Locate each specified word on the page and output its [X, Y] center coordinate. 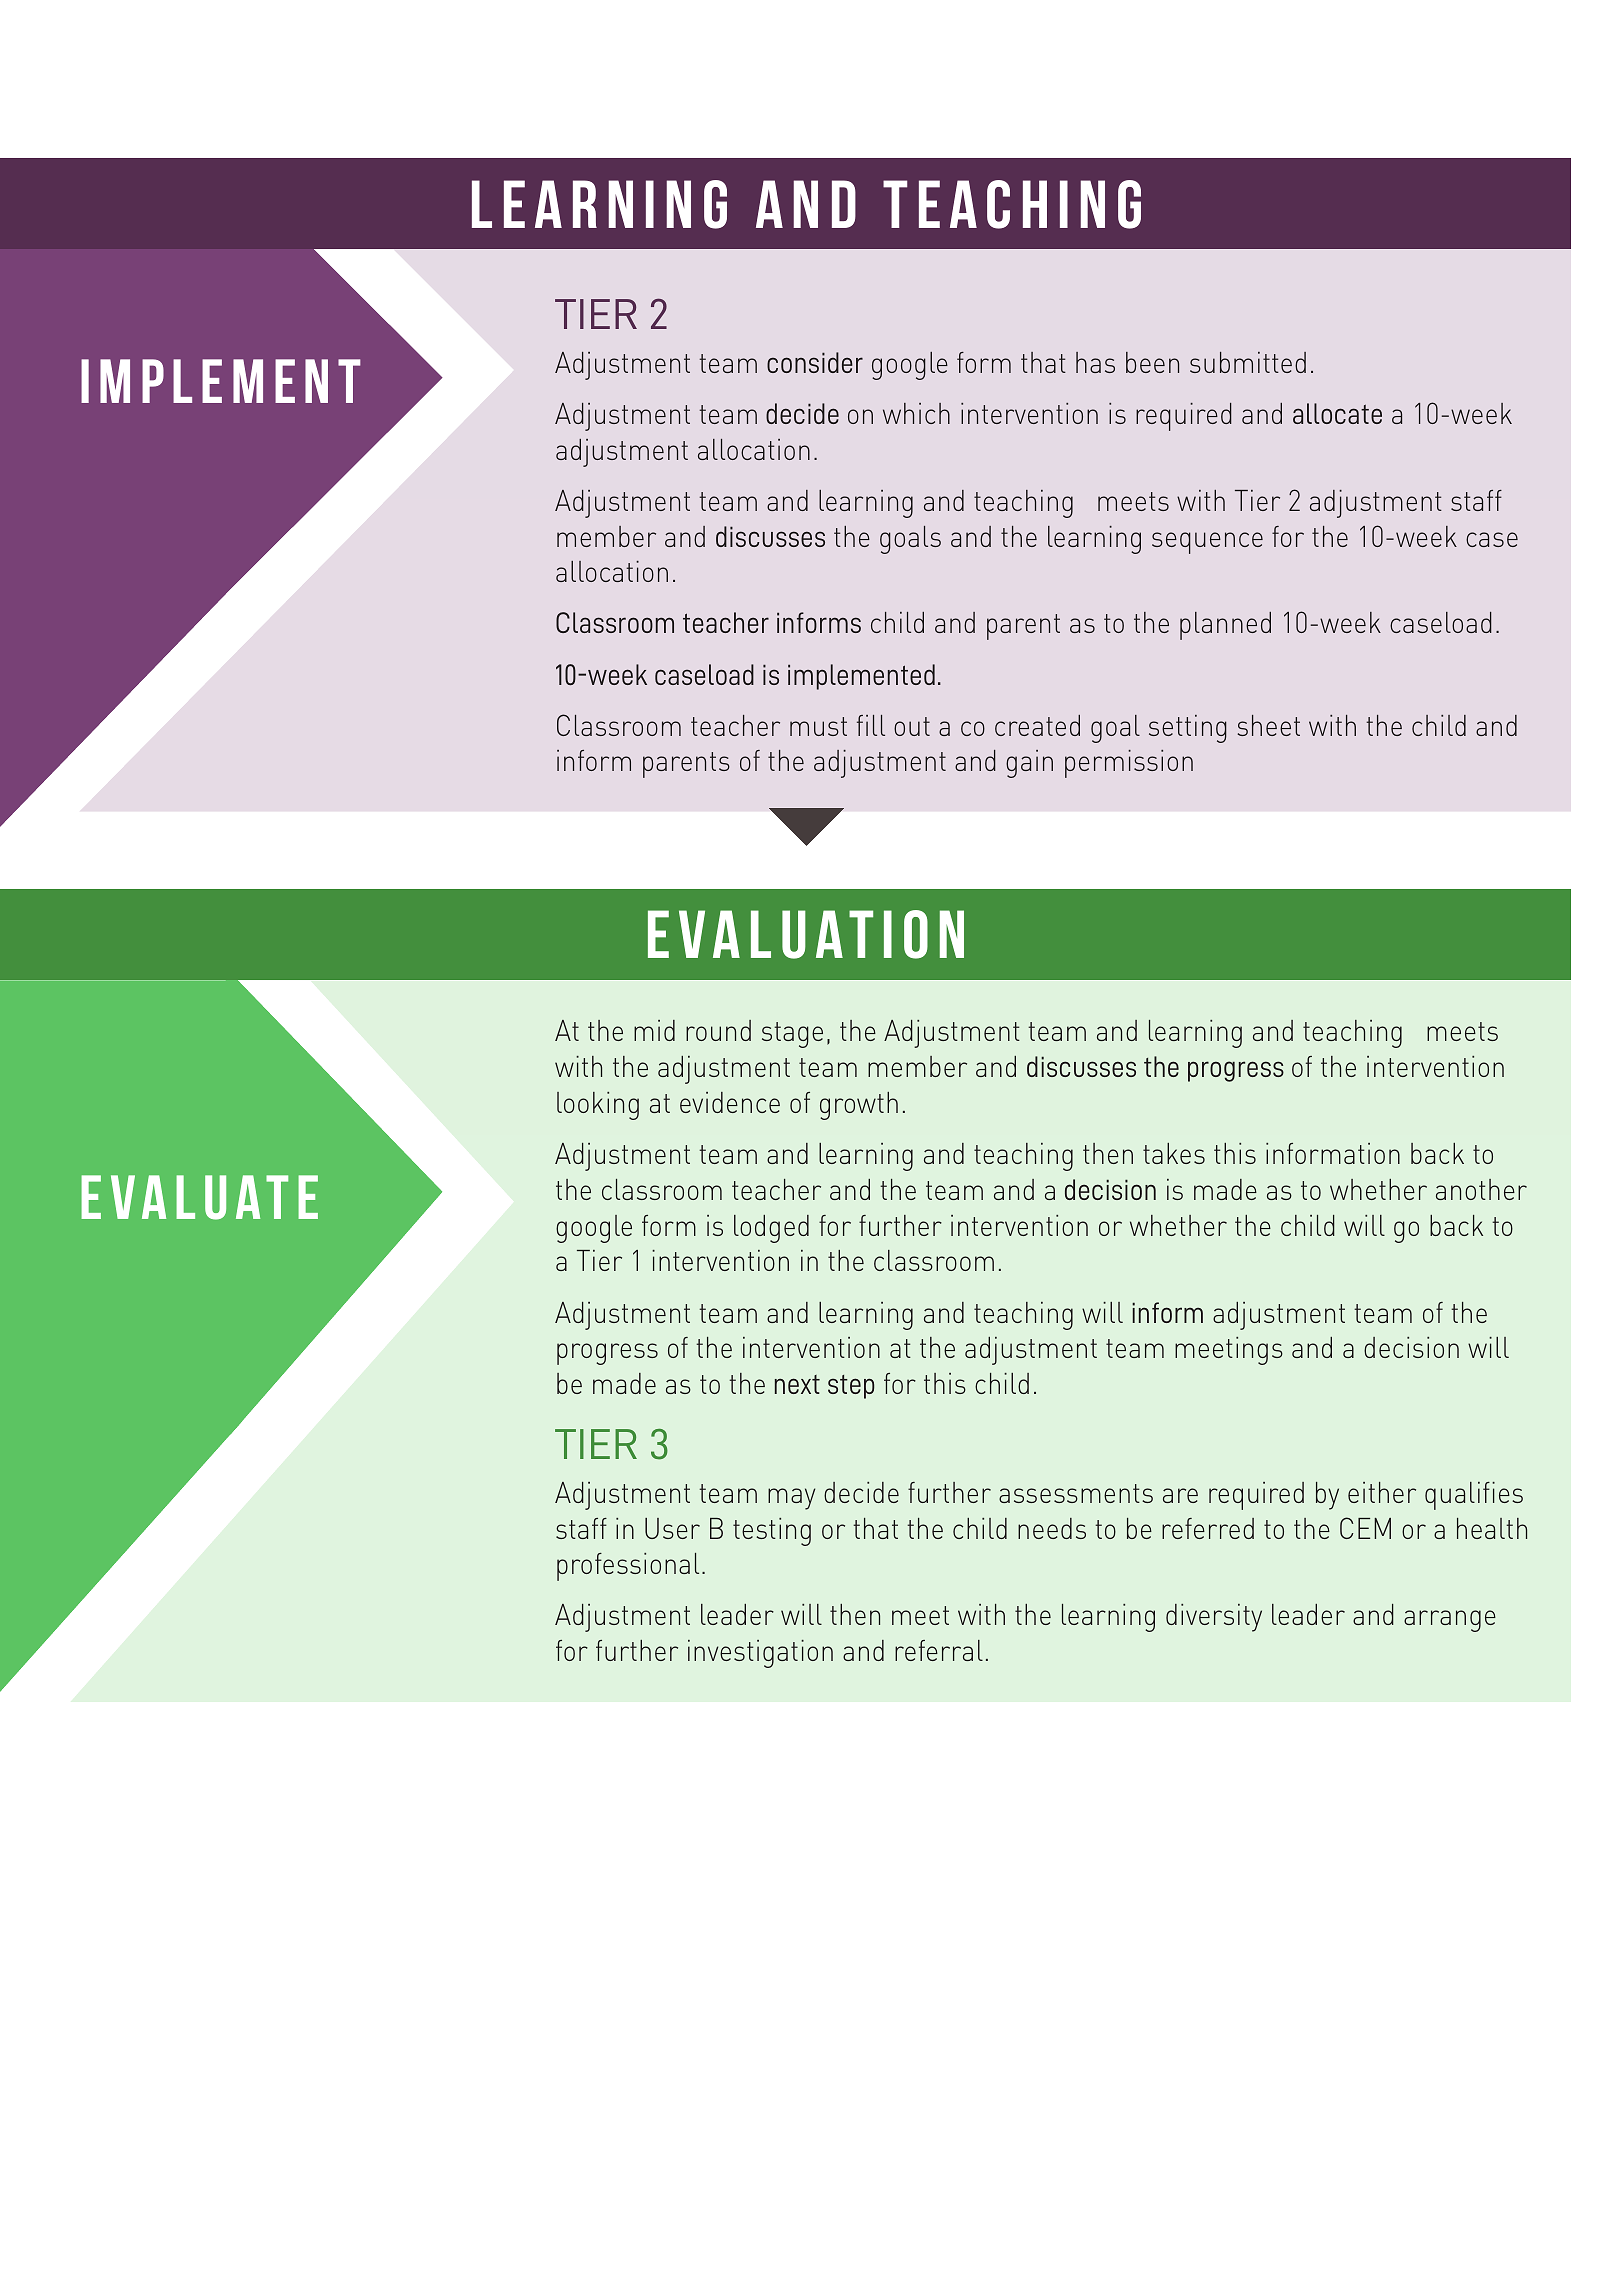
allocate [1337, 413]
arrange [1450, 1621]
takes [1174, 1153]
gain [1029, 764]
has [1095, 362]
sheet [1269, 725]
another [1481, 1189]
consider [815, 362]
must [818, 726]
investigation [760, 1654]
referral [939, 1650]
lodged [771, 1229]
